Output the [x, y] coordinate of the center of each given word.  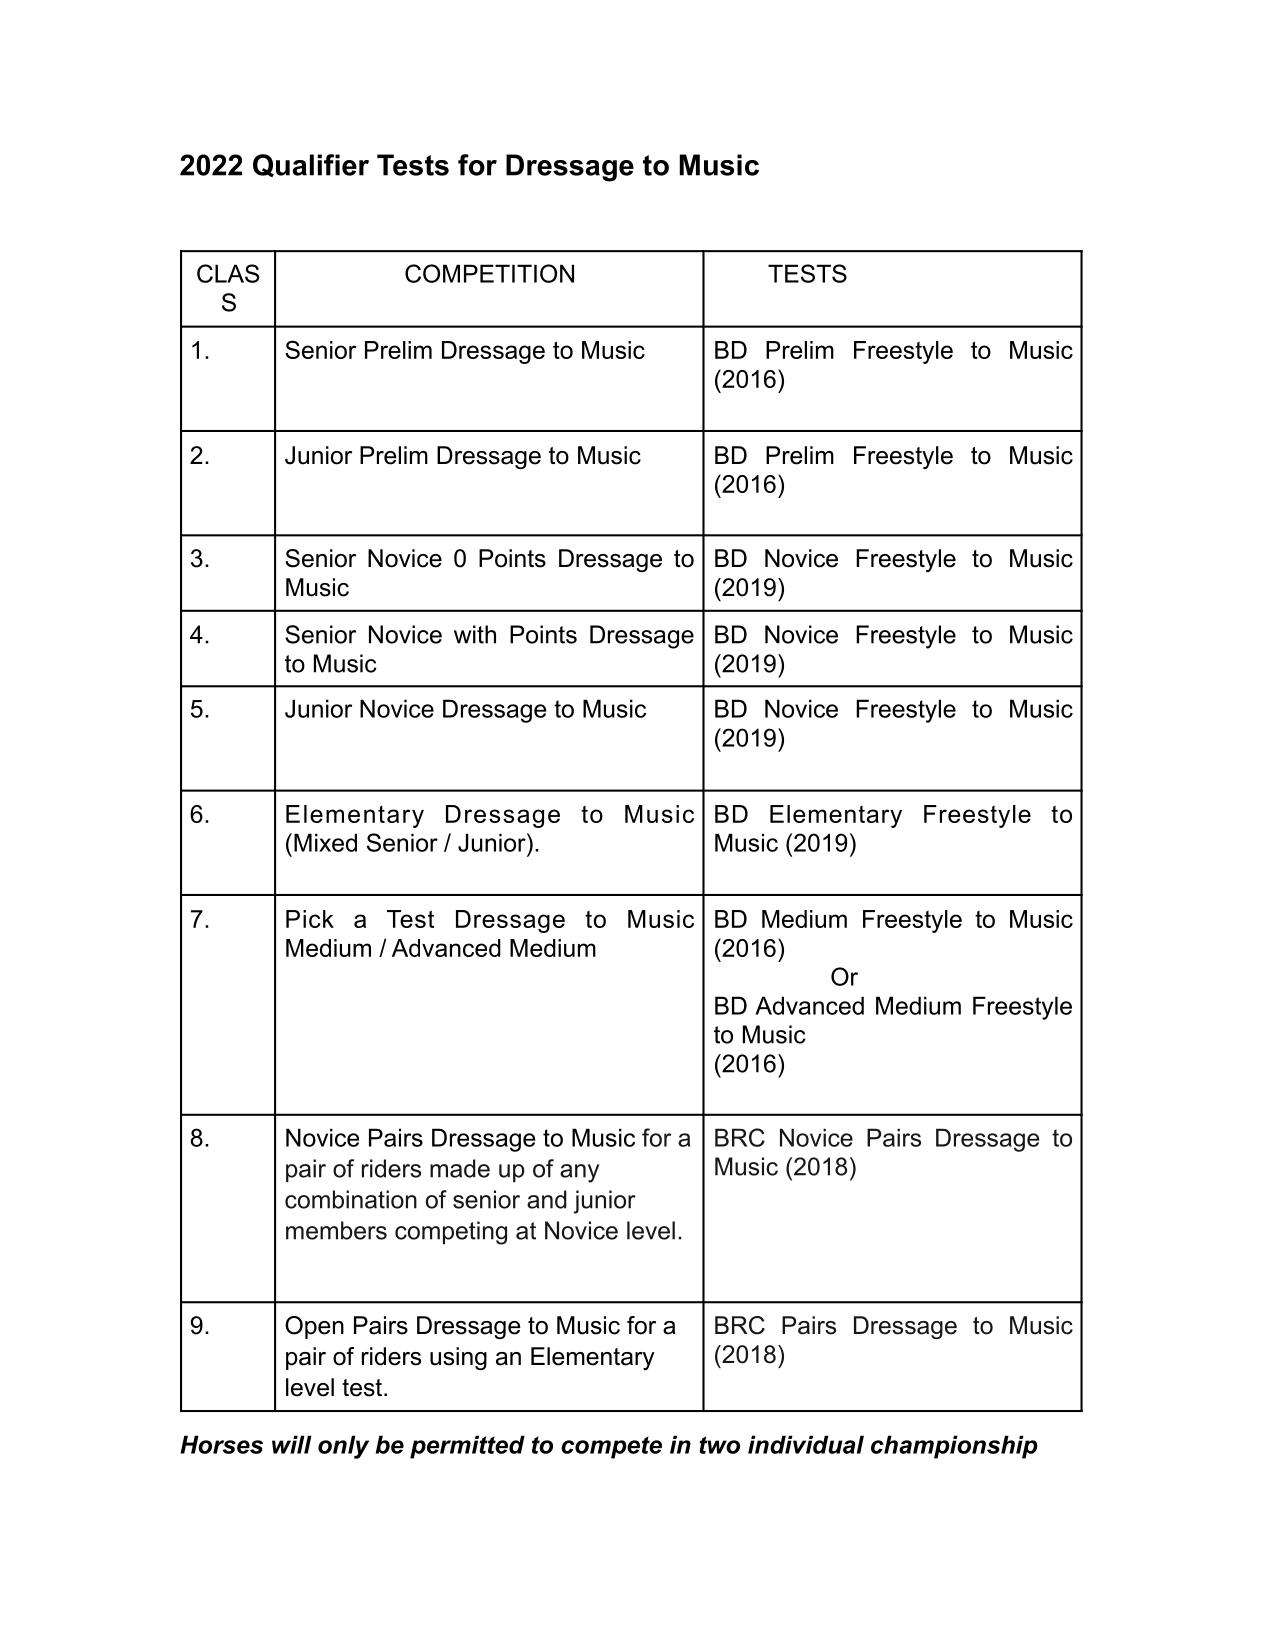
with [475, 634]
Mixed [325, 842]
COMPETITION [489, 273]
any [579, 1173]
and [547, 1199]
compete [611, 1447]
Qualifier [311, 165]
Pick [310, 919]
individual [806, 1444]
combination [351, 1199]
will [292, 1444]
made [460, 1168]
